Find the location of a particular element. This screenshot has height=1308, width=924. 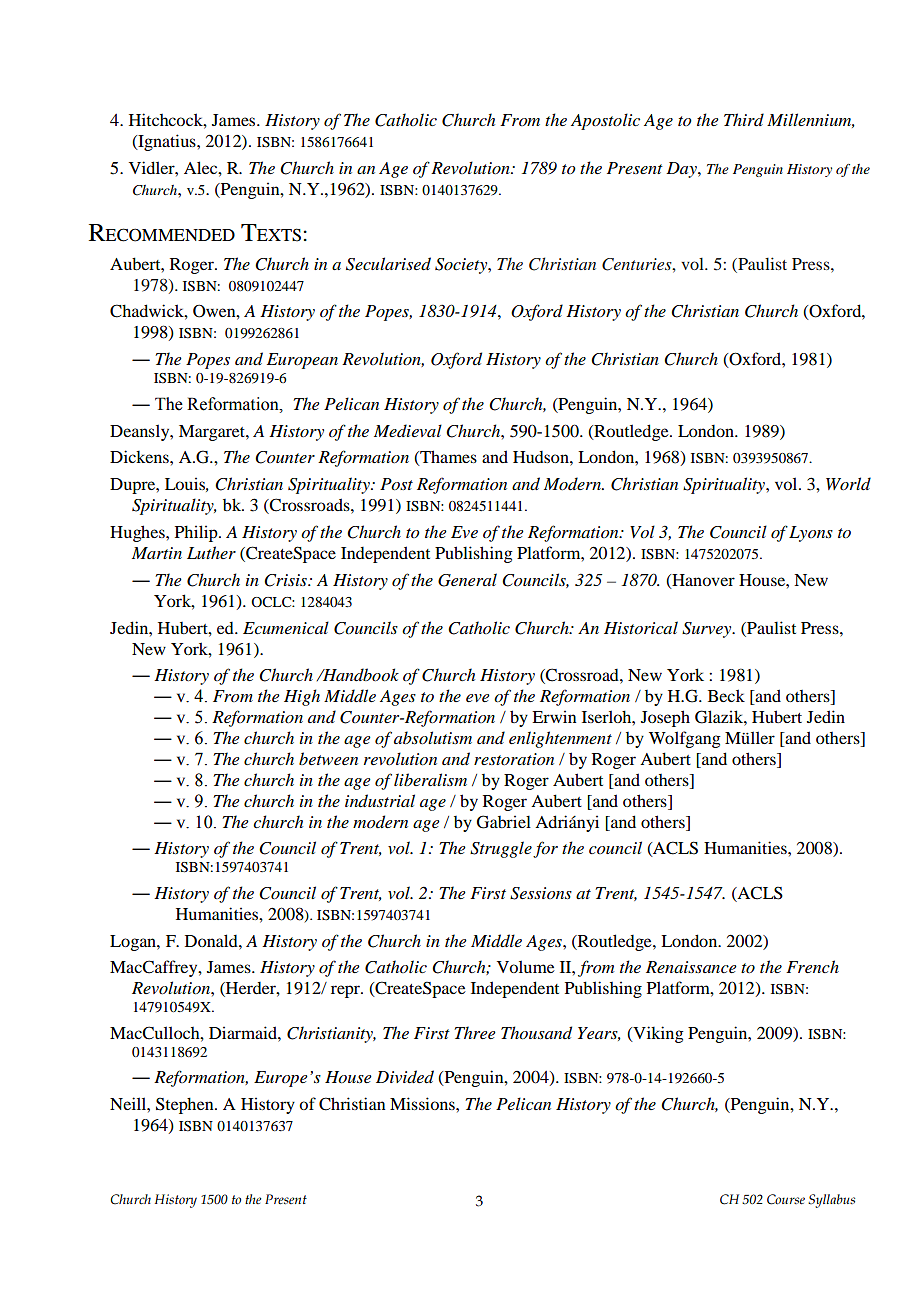

Dickens is located at coordinates (140, 456).
